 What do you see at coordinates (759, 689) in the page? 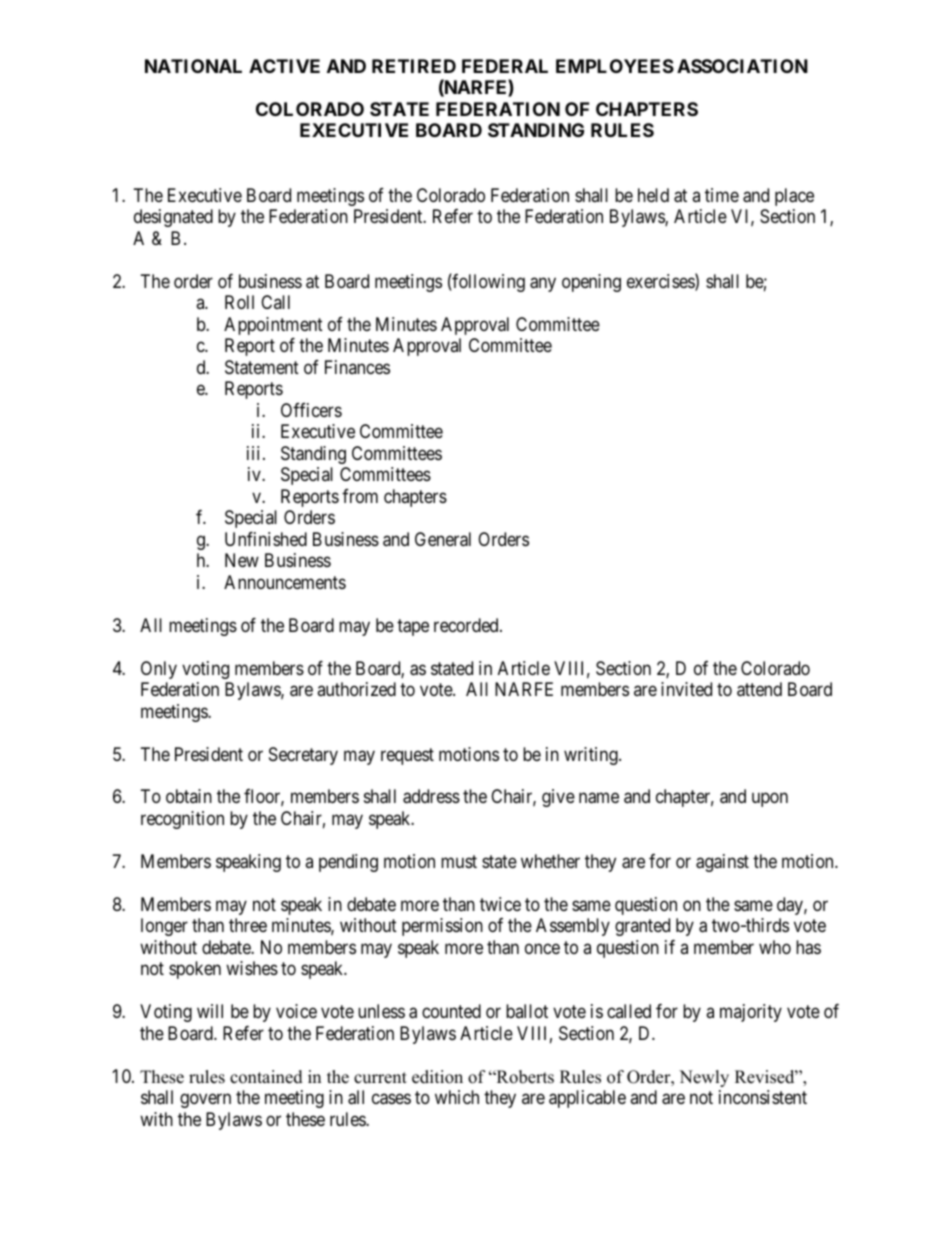
I see `attend` at bounding box center [759, 689].
